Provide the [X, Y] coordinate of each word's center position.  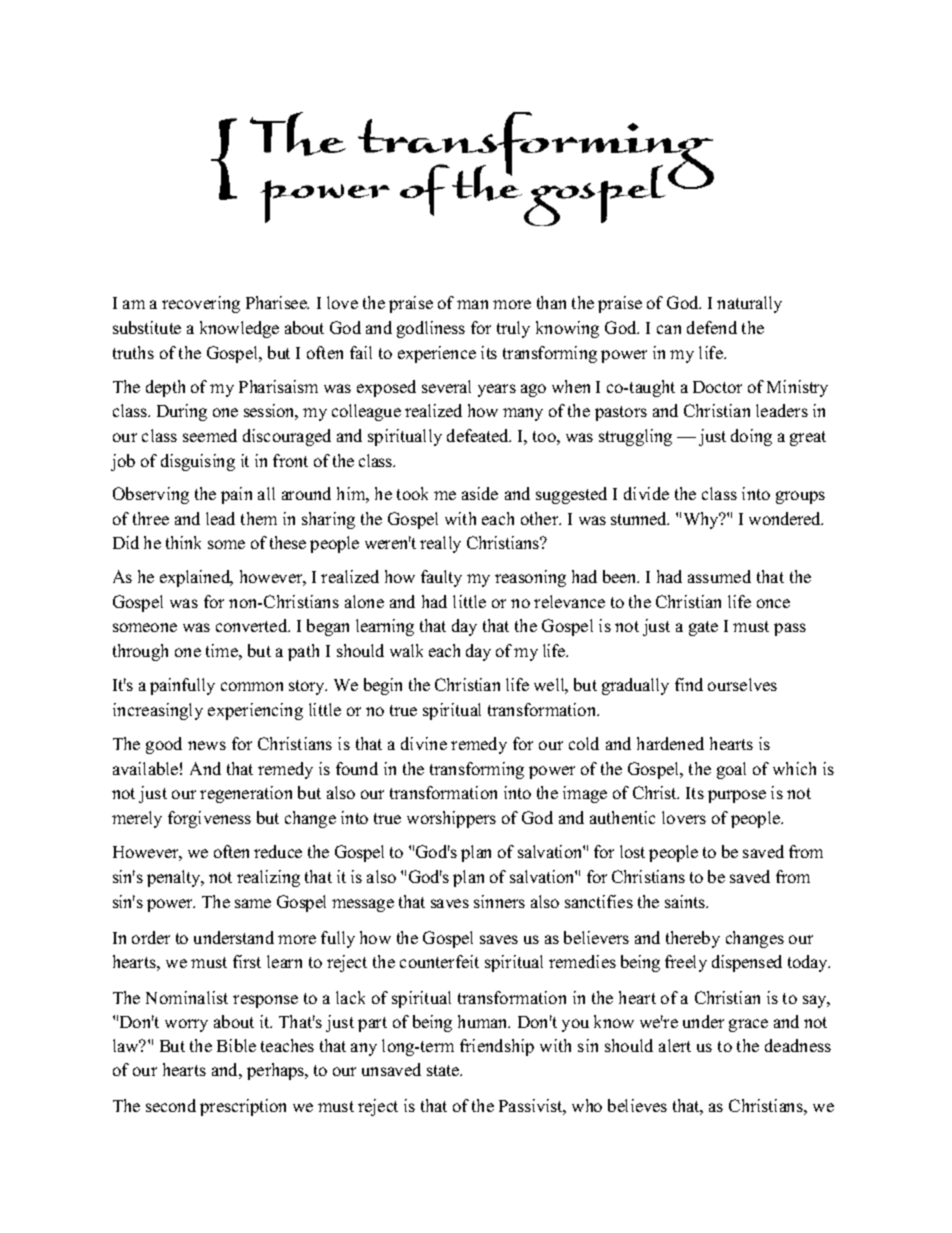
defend [712, 327]
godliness [431, 329]
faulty [441, 578]
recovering [201, 304]
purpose [737, 796]
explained [196, 578]
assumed [719, 576]
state [444, 1070]
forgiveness [209, 819]
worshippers [451, 819]
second [171, 1105]
